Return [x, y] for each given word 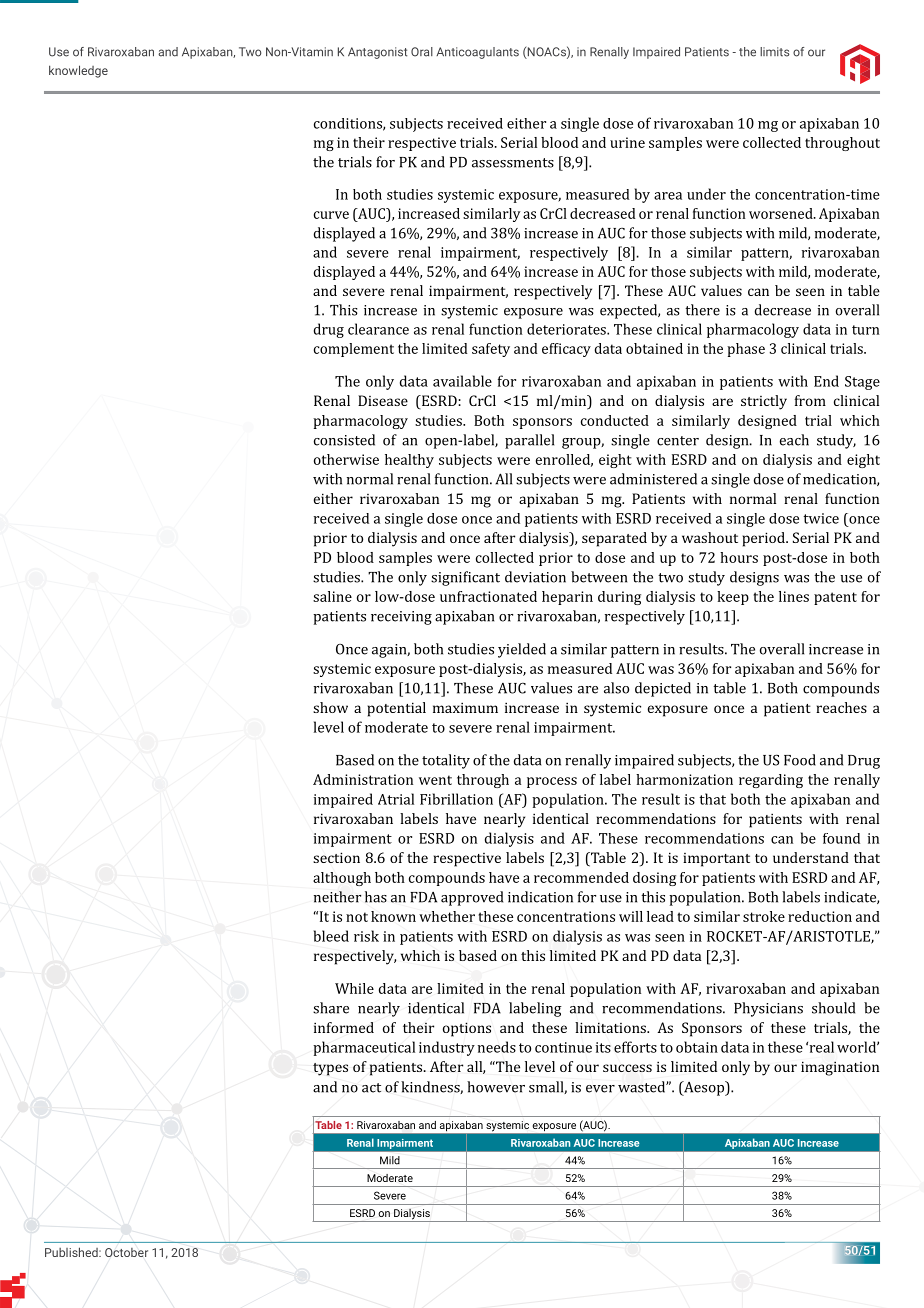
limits [774, 52]
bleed [331, 936]
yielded [522, 650]
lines [794, 596]
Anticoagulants [477, 53]
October [126, 1252]
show [330, 707]
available [462, 381]
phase [746, 350]
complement [354, 350]
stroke [764, 916]
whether [447, 916]
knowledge [78, 71]
